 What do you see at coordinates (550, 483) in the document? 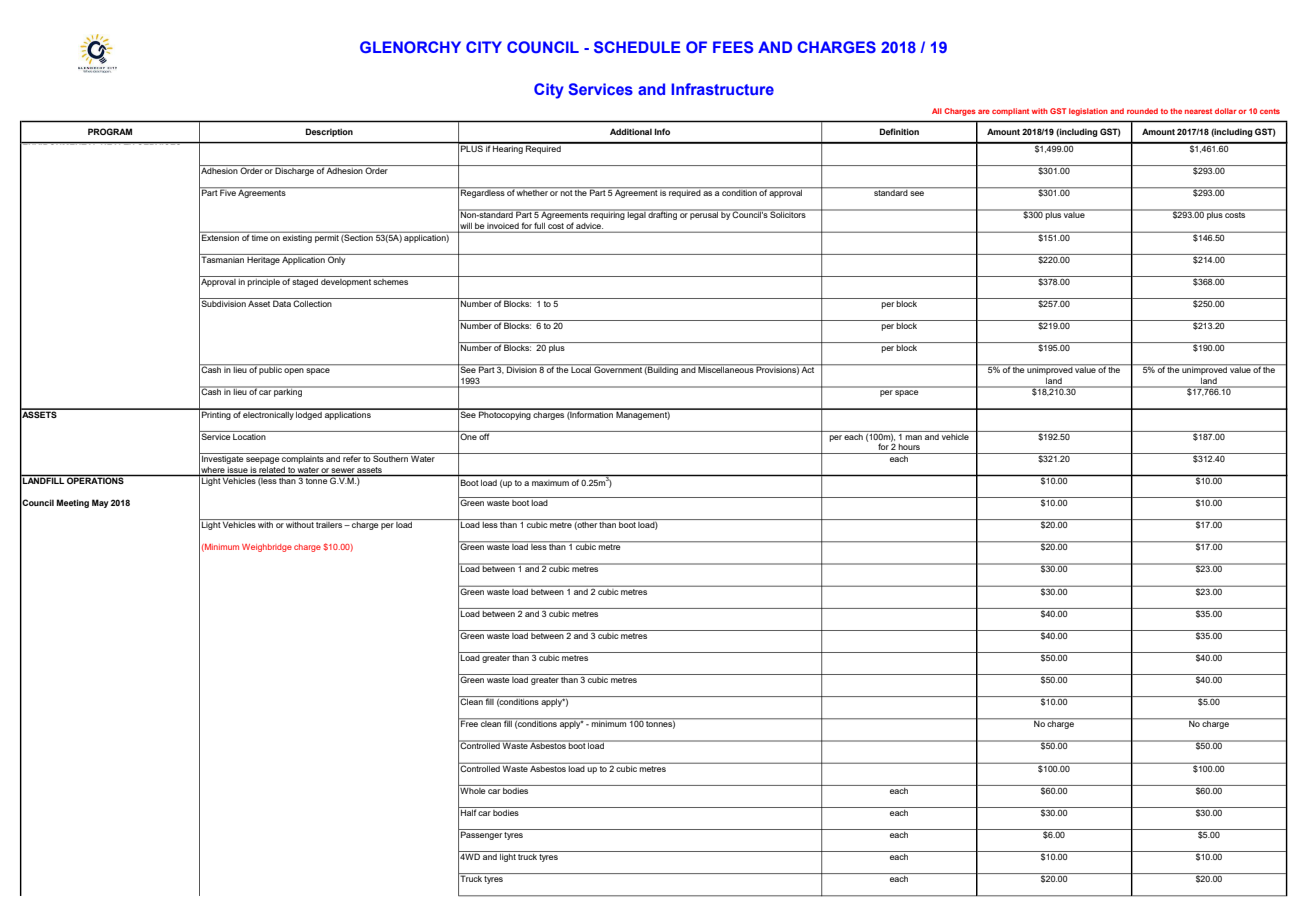
I see `maximum` at bounding box center [550, 483].
